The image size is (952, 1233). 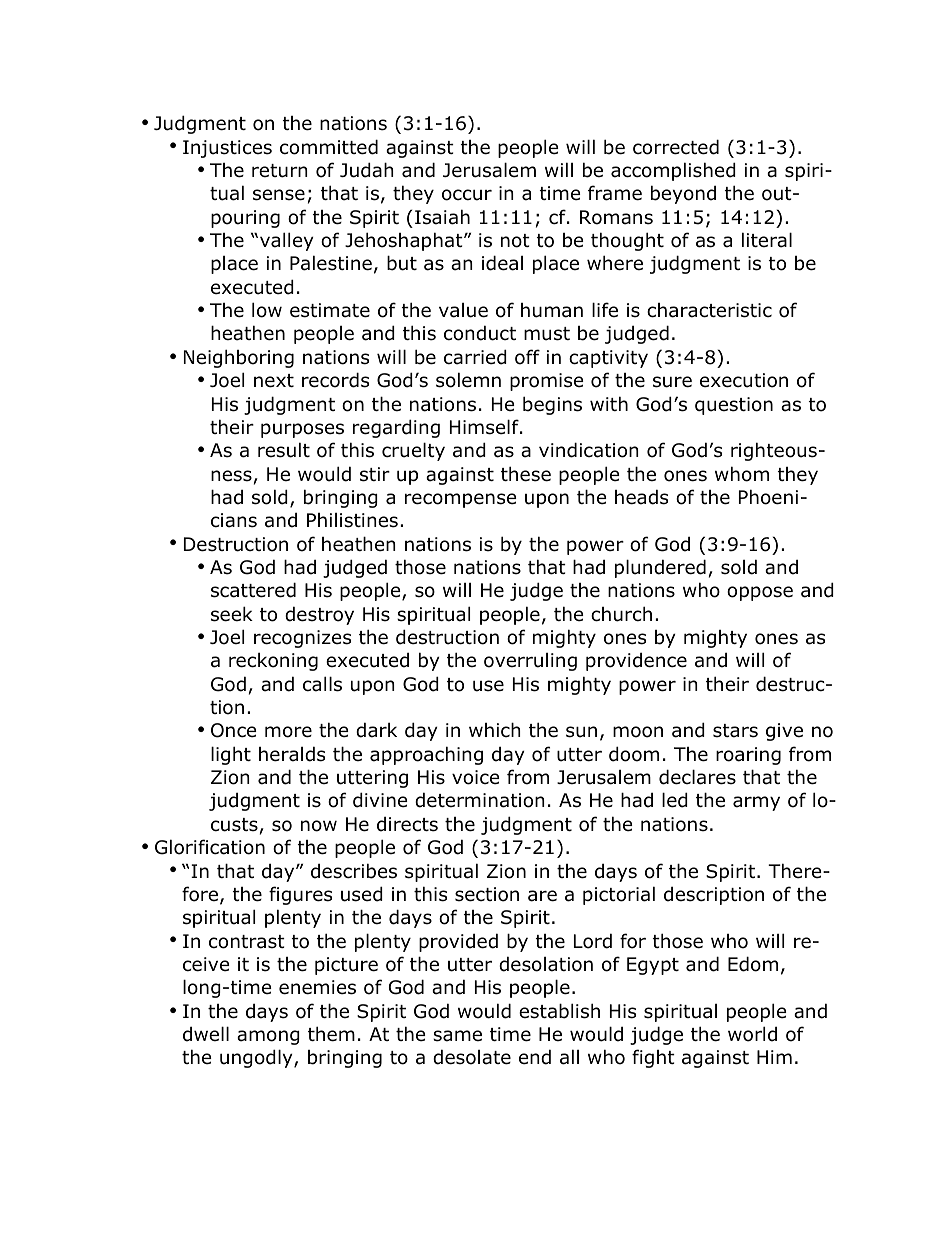 I want to click on scattered, so click(x=253, y=590).
